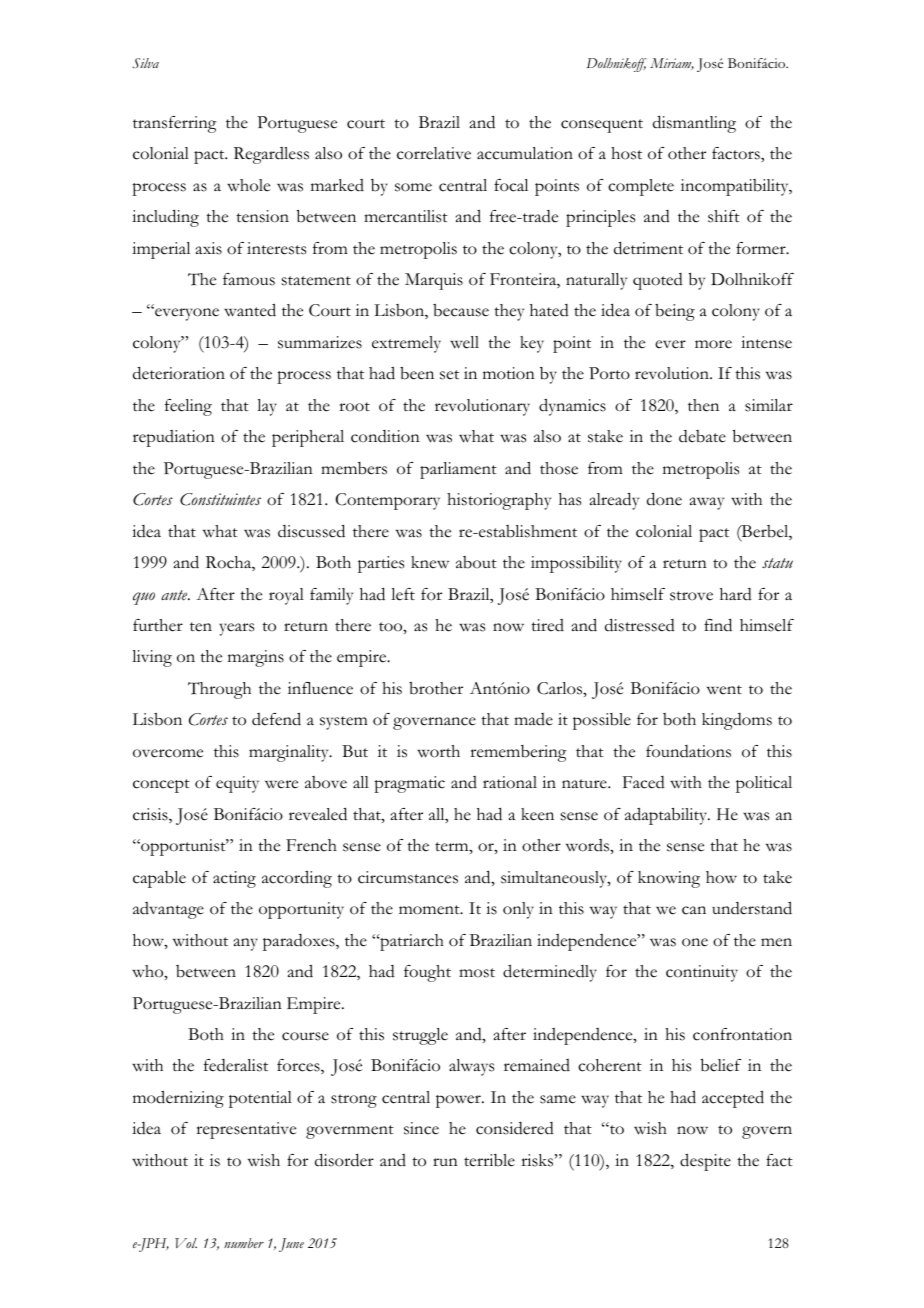 The height and width of the image is (1308, 924). What do you see at coordinates (705, 1162) in the image?
I see `despite` at bounding box center [705, 1162].
